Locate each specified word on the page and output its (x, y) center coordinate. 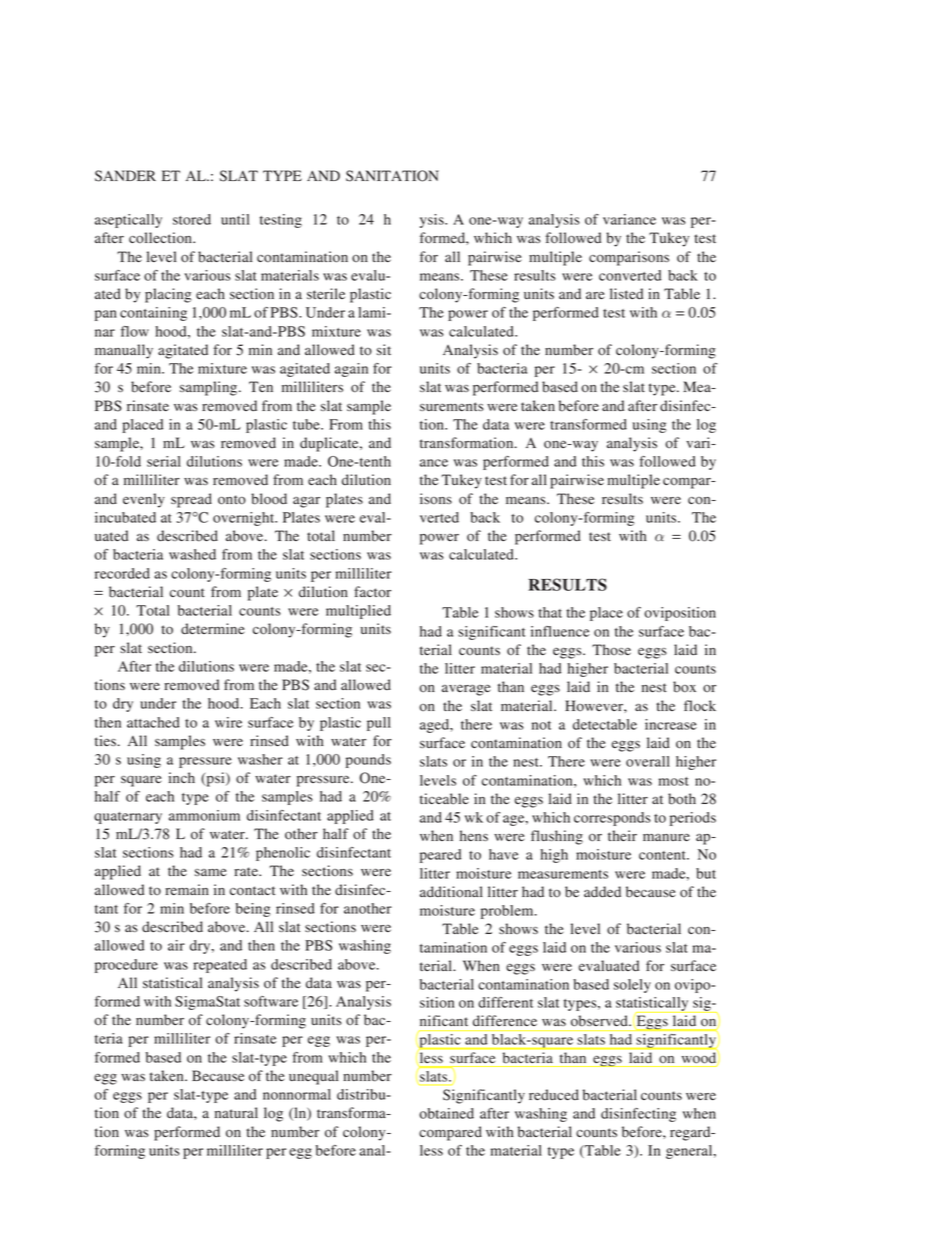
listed (626, 294)
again (351, 370)
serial (164, 461)
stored (192, 219)
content (663, 855)
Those (611, 649)
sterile (326, 293)
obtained (446, 1113)
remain (187, 889)
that (550, 612)
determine (213, 629)
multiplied (358, 612)
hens (474, 835)
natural (236, 1112)
